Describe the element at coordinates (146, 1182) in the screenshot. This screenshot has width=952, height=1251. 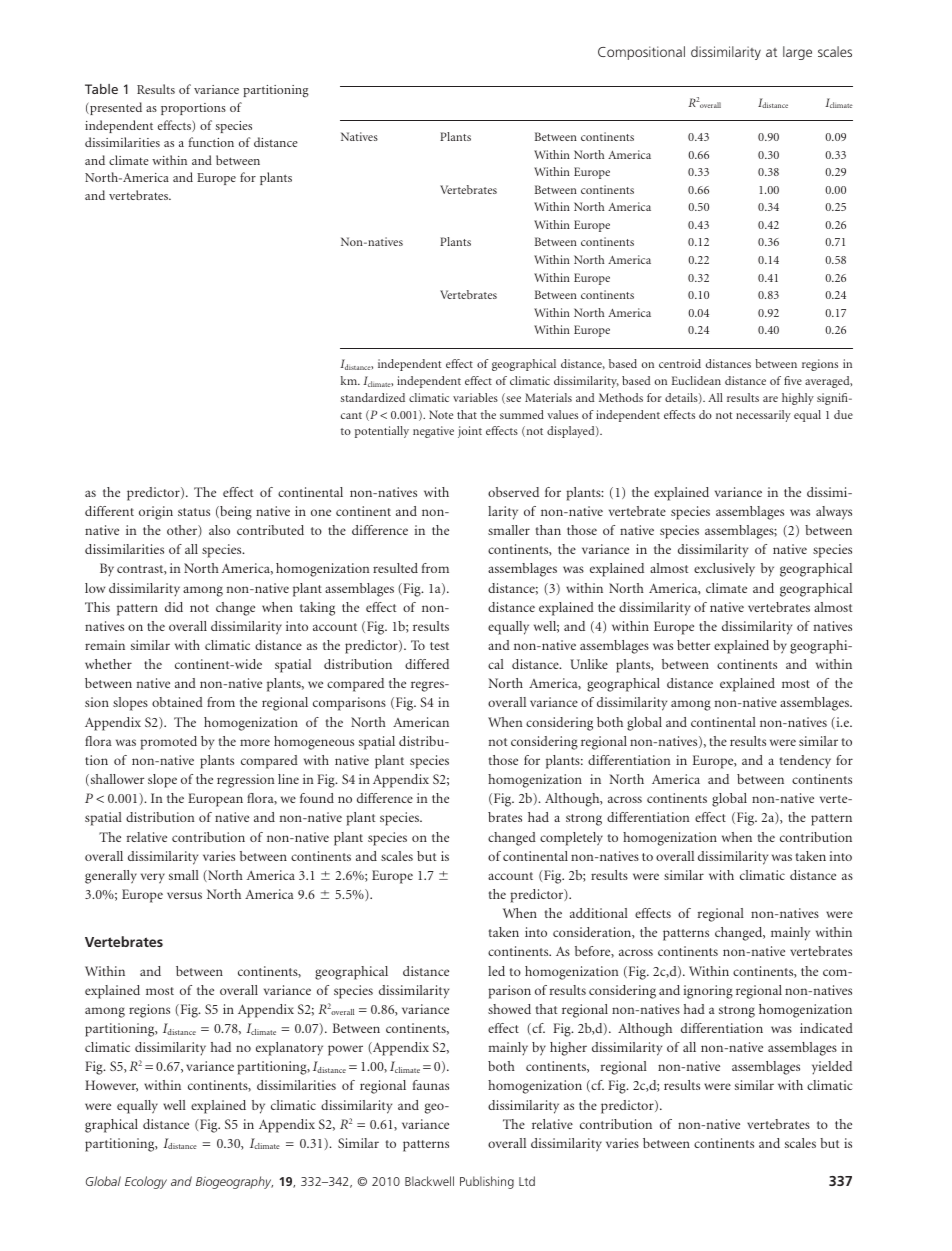
I see `Ecology` at that location.
